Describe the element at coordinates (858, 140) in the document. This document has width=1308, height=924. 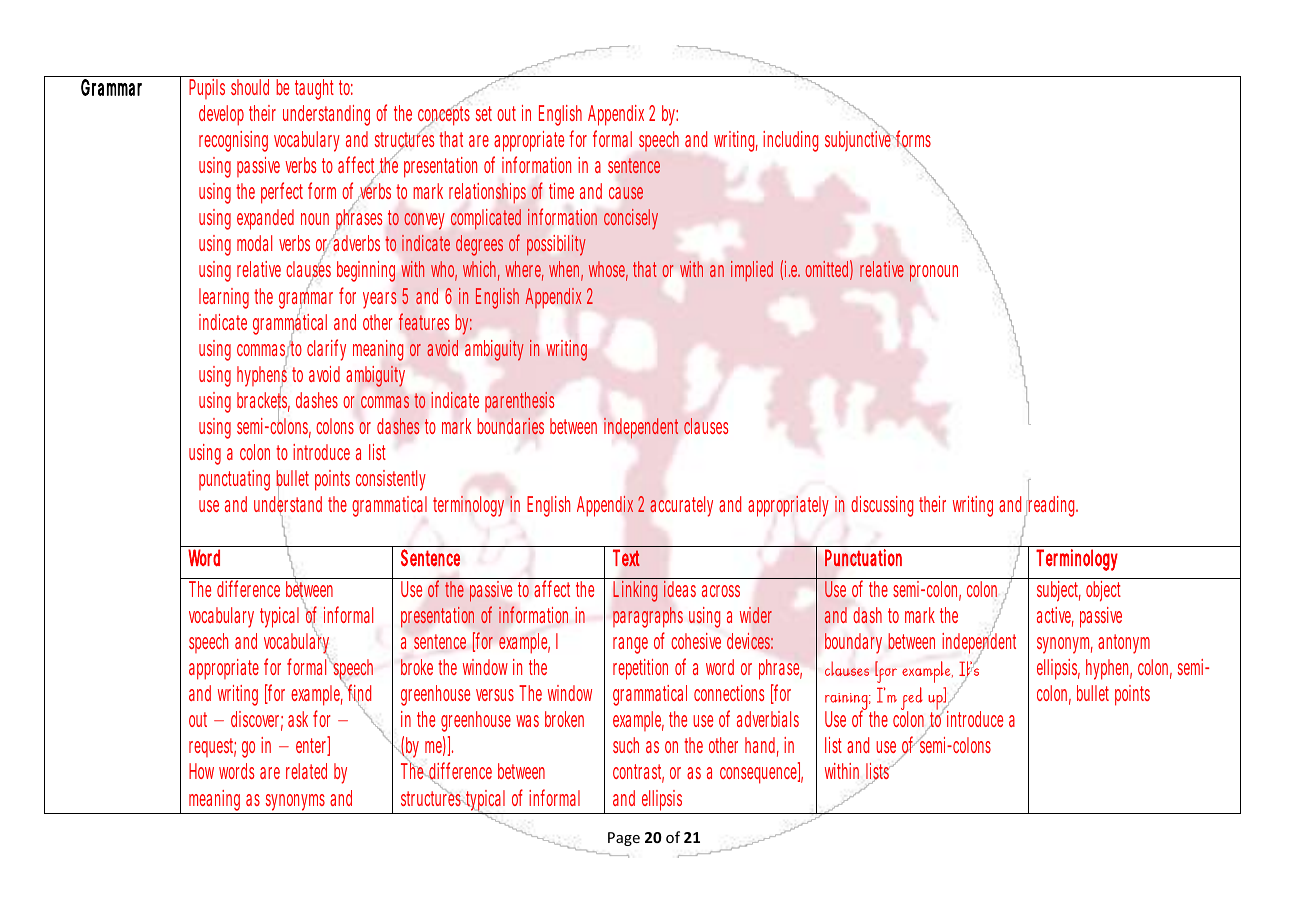
I see `subjunctive` at that location.
